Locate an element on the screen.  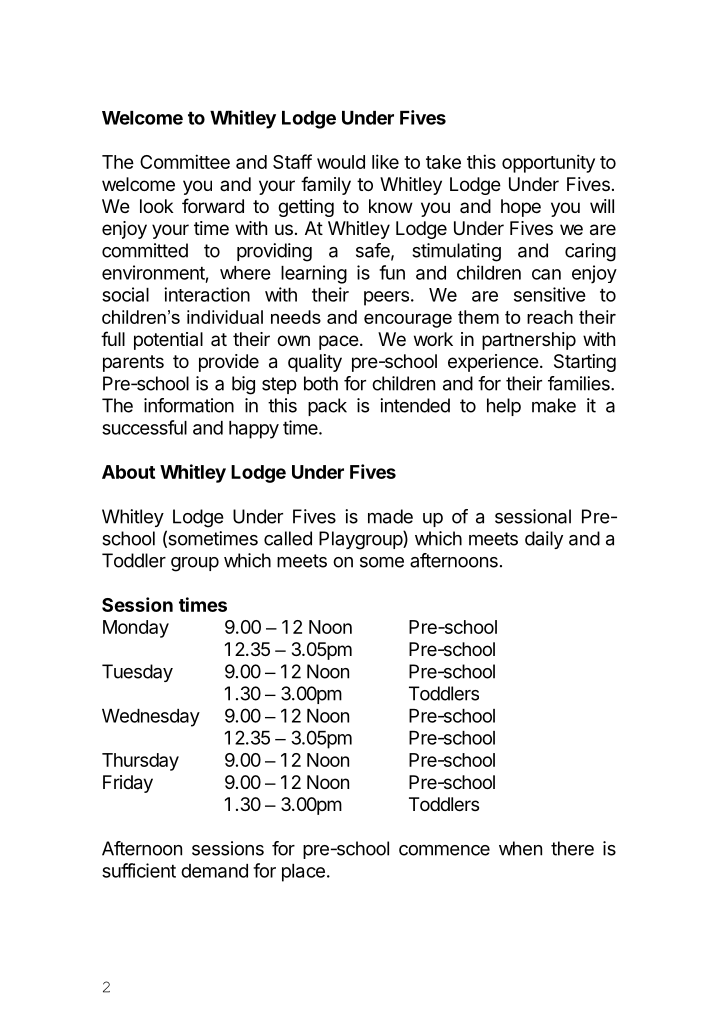
daily is located at coordinates (544, 540).
